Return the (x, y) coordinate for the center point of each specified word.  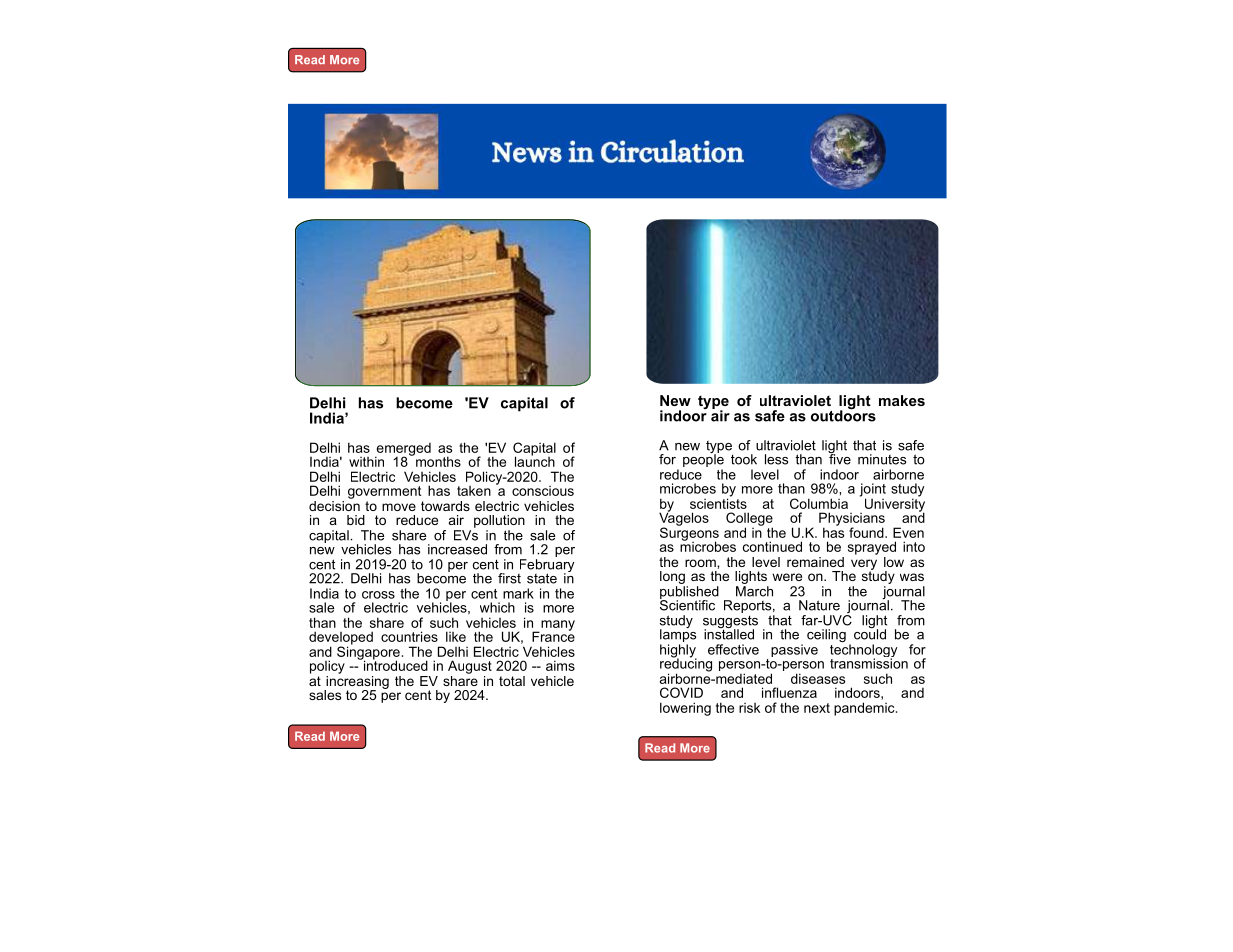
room (701, 563)
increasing (356, 682)
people (703, 461)
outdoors (843, 415)
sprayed (872, 548)
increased (457, 549)
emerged (403, 450)
